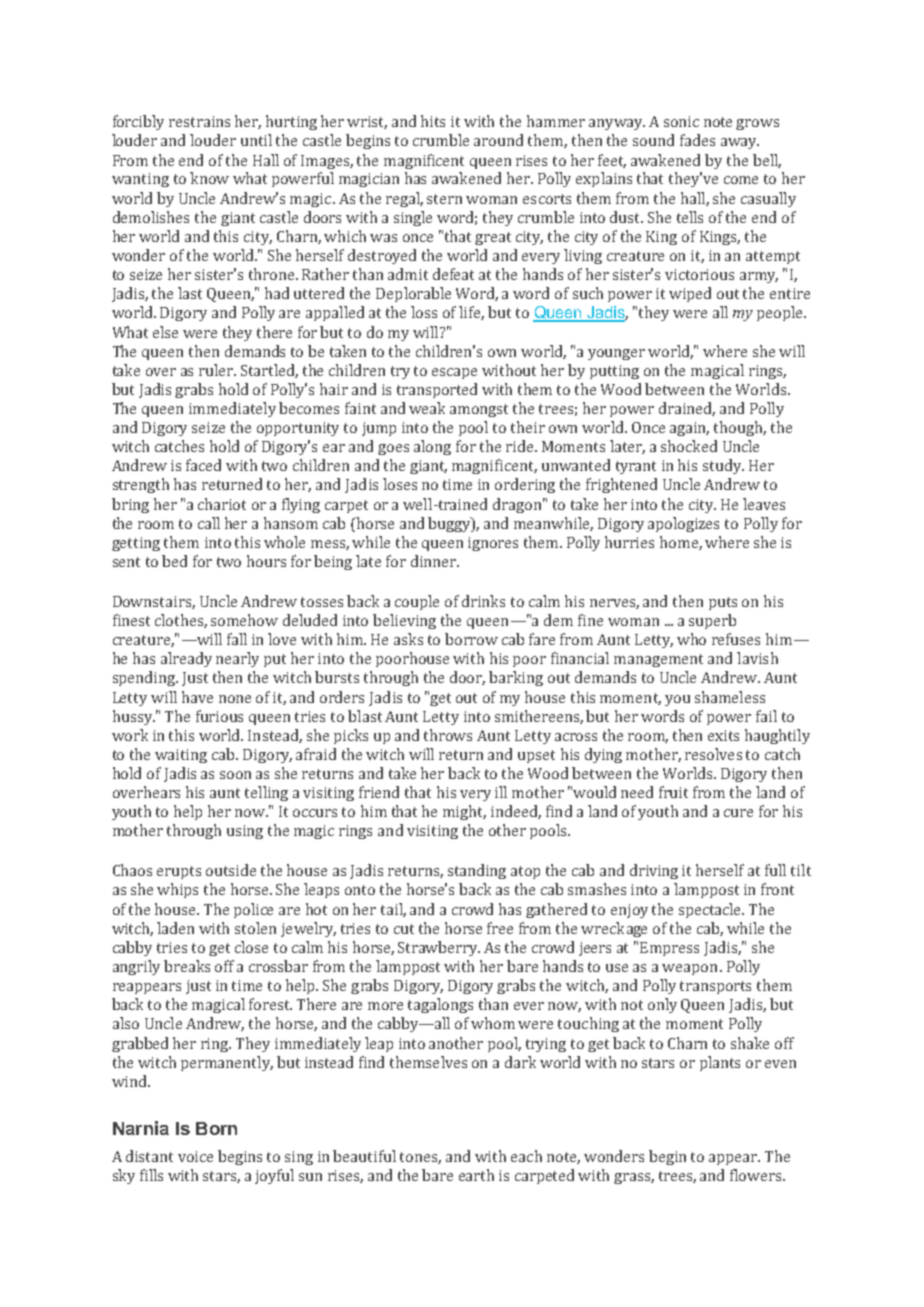  I want to click on flowers, so click(757, 1175).
